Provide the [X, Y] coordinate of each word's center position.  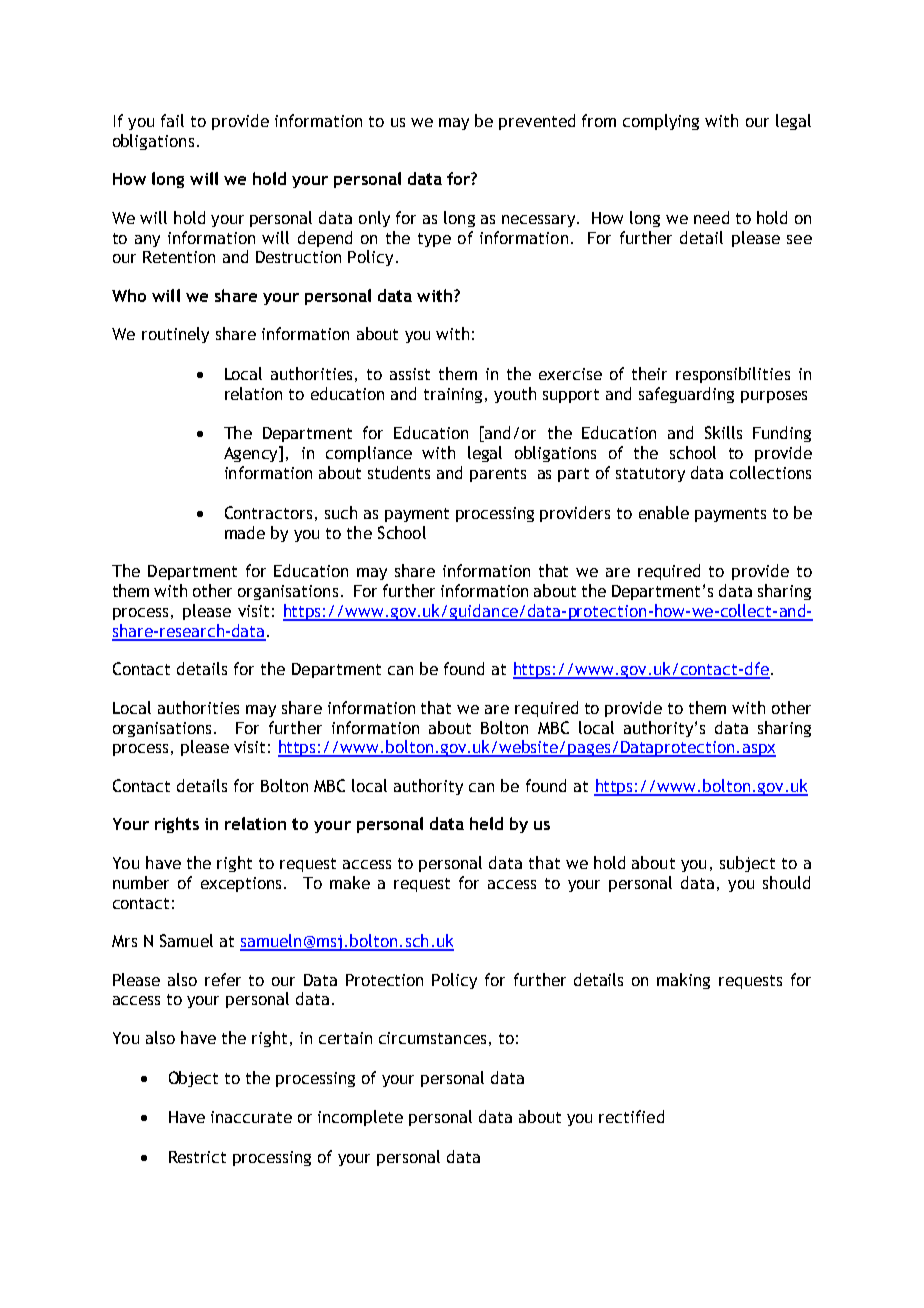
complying [661, 122]
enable [664, 512]
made [245, 532]
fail [172, 120]
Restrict [197, 1157]
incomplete [360, 1118]
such [341, 512]
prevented [537, 122]
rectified [631, 1116]
